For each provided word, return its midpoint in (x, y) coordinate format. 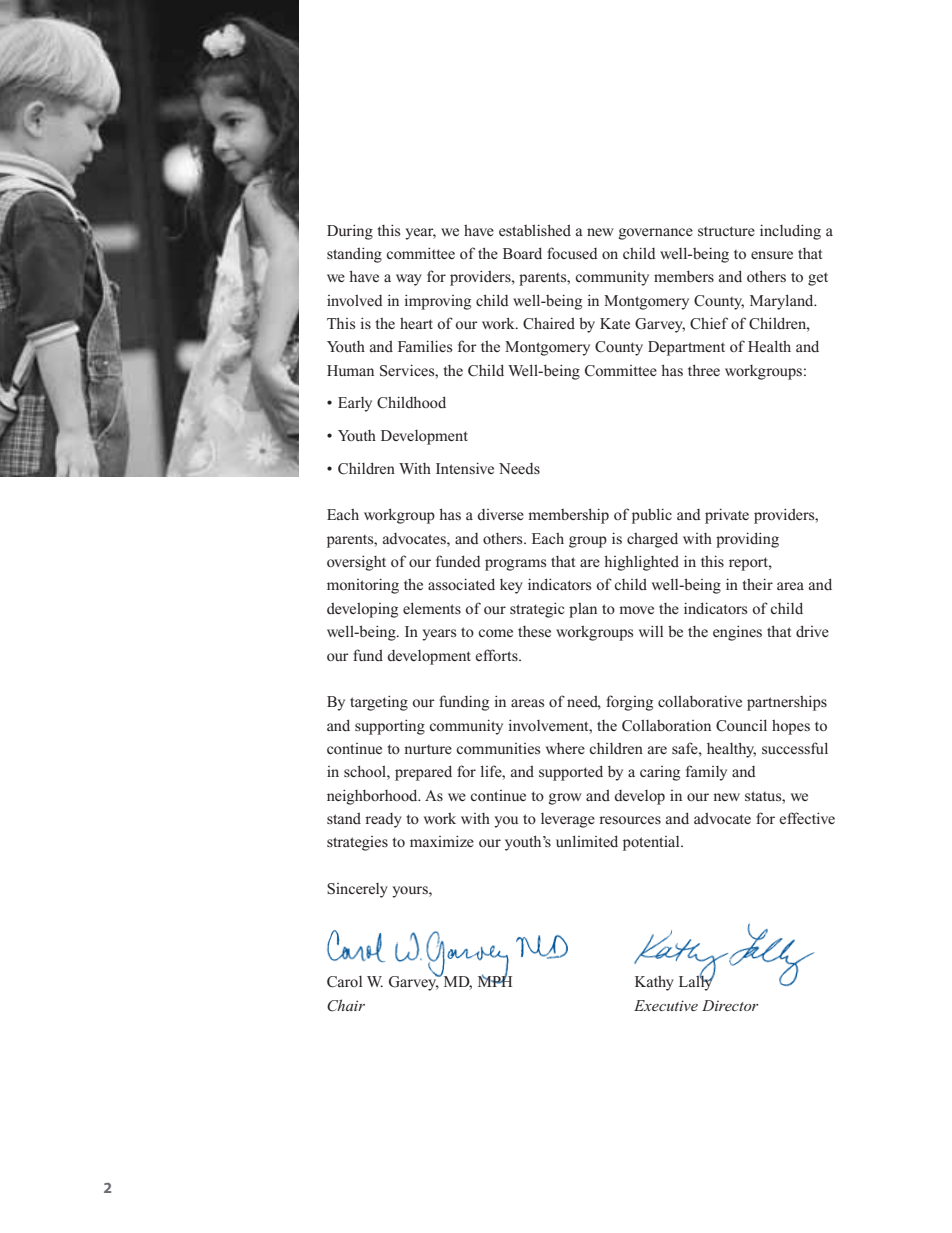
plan (583, 610)
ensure (772, 255)
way (409, 280)
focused (572, 253)
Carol (344, 982)
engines (737, 633)
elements (432, 608)
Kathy (654, 983)
